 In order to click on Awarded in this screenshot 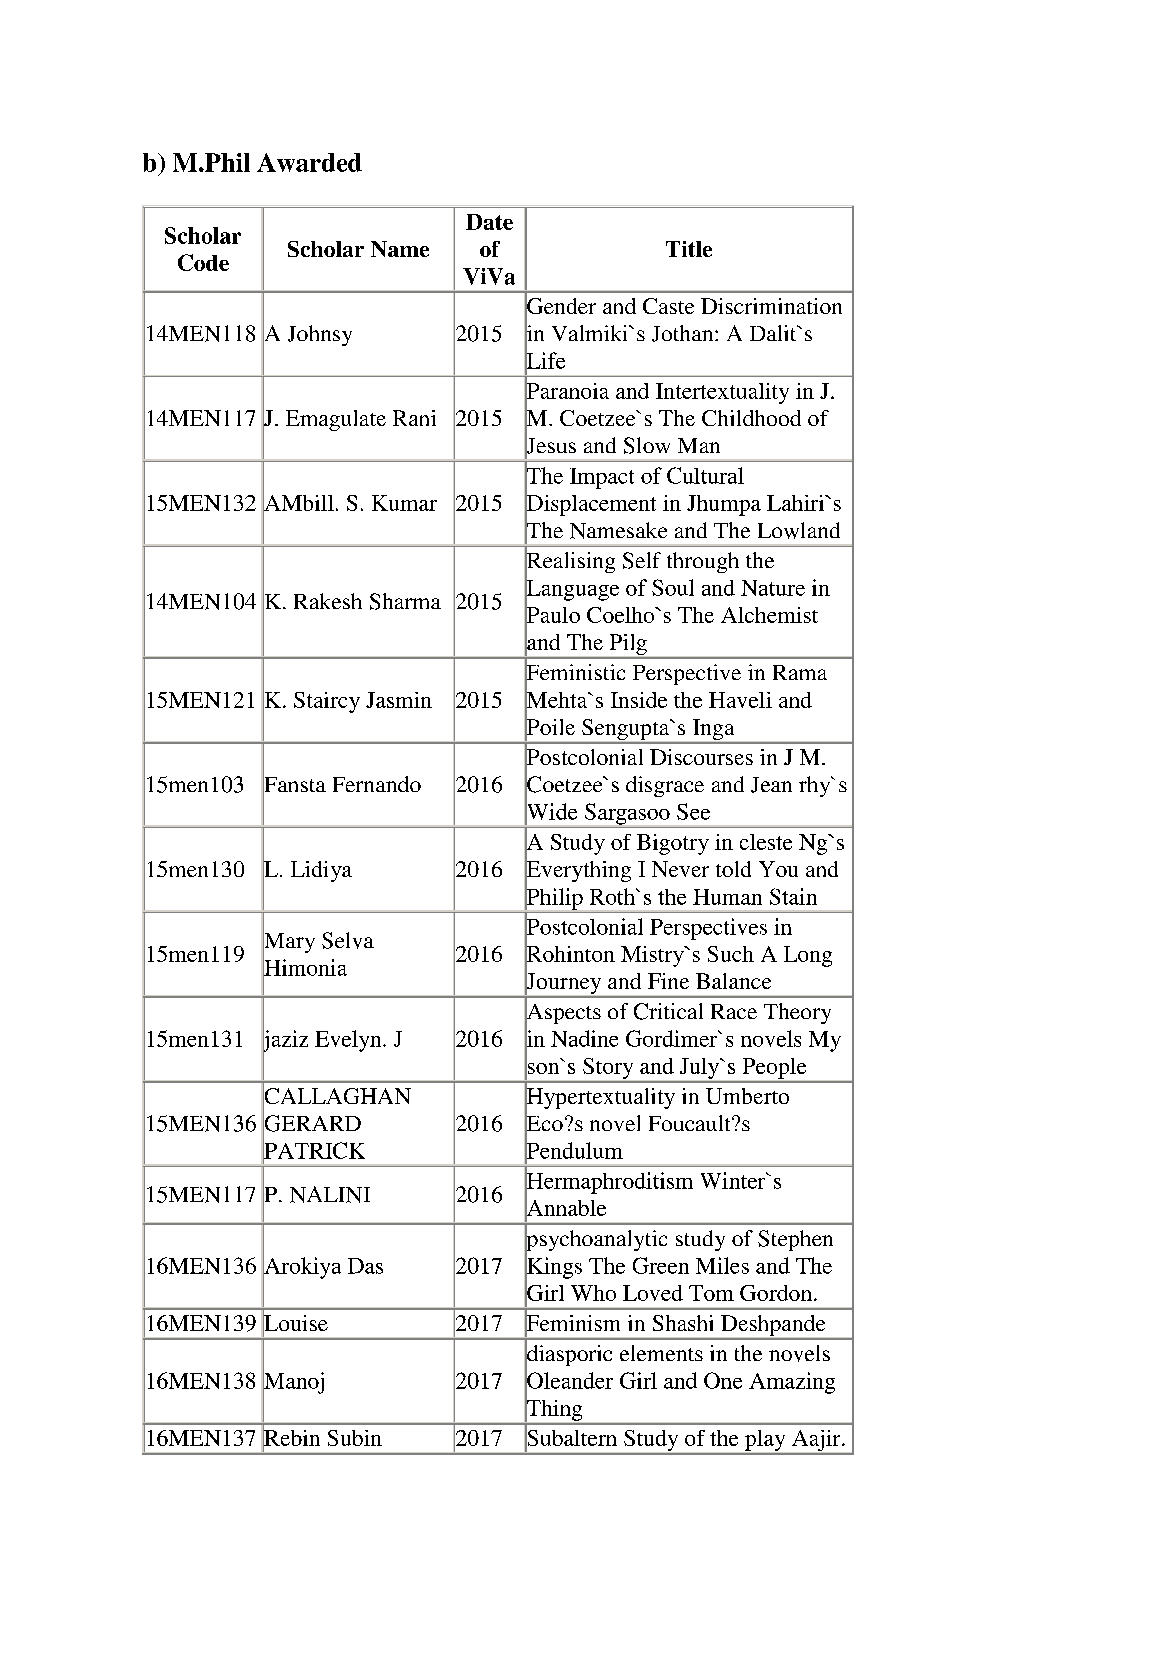, I will do `click(309, 162)`.
